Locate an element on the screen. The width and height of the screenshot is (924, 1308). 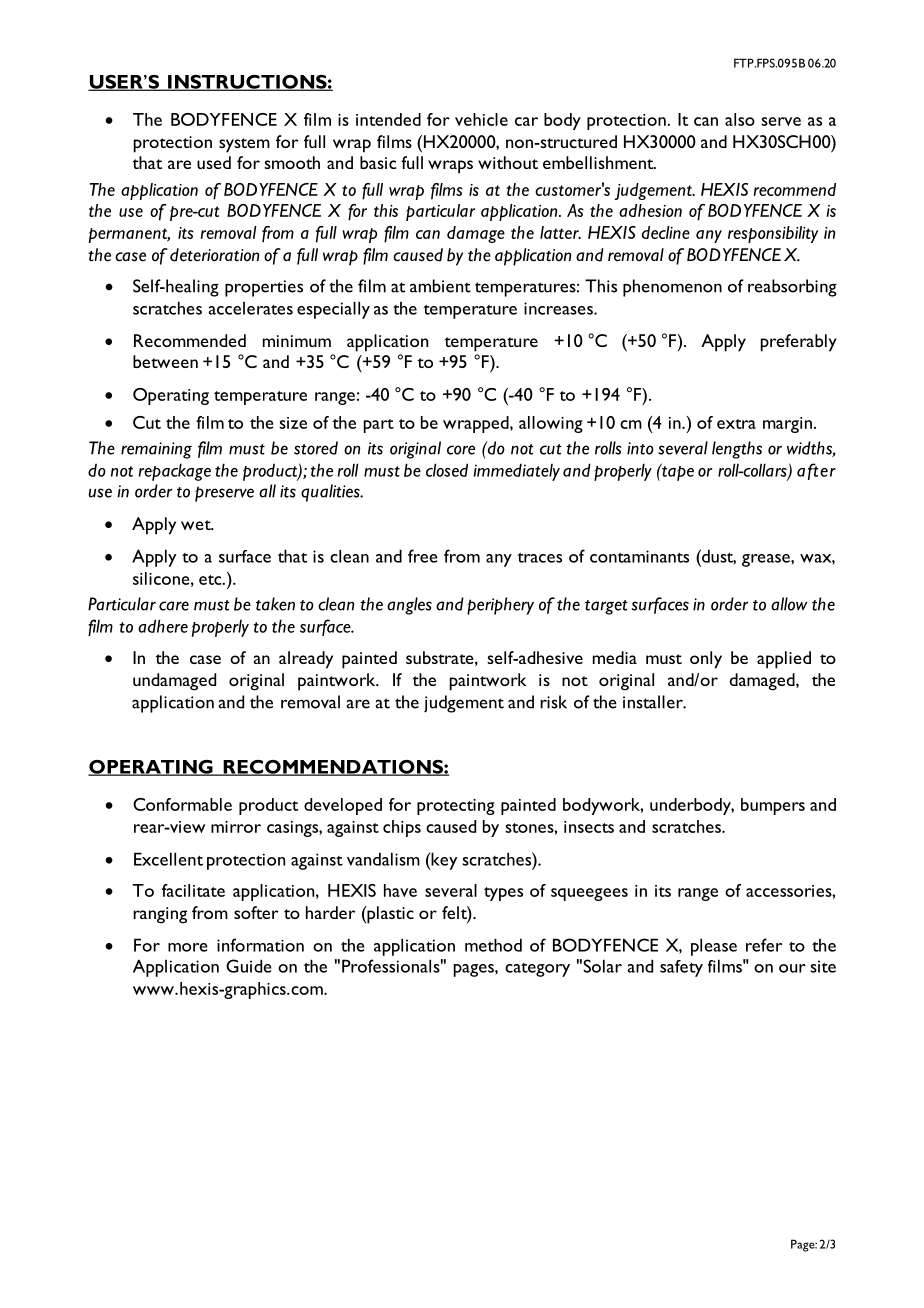
without is located at coordinates (508, 162).
